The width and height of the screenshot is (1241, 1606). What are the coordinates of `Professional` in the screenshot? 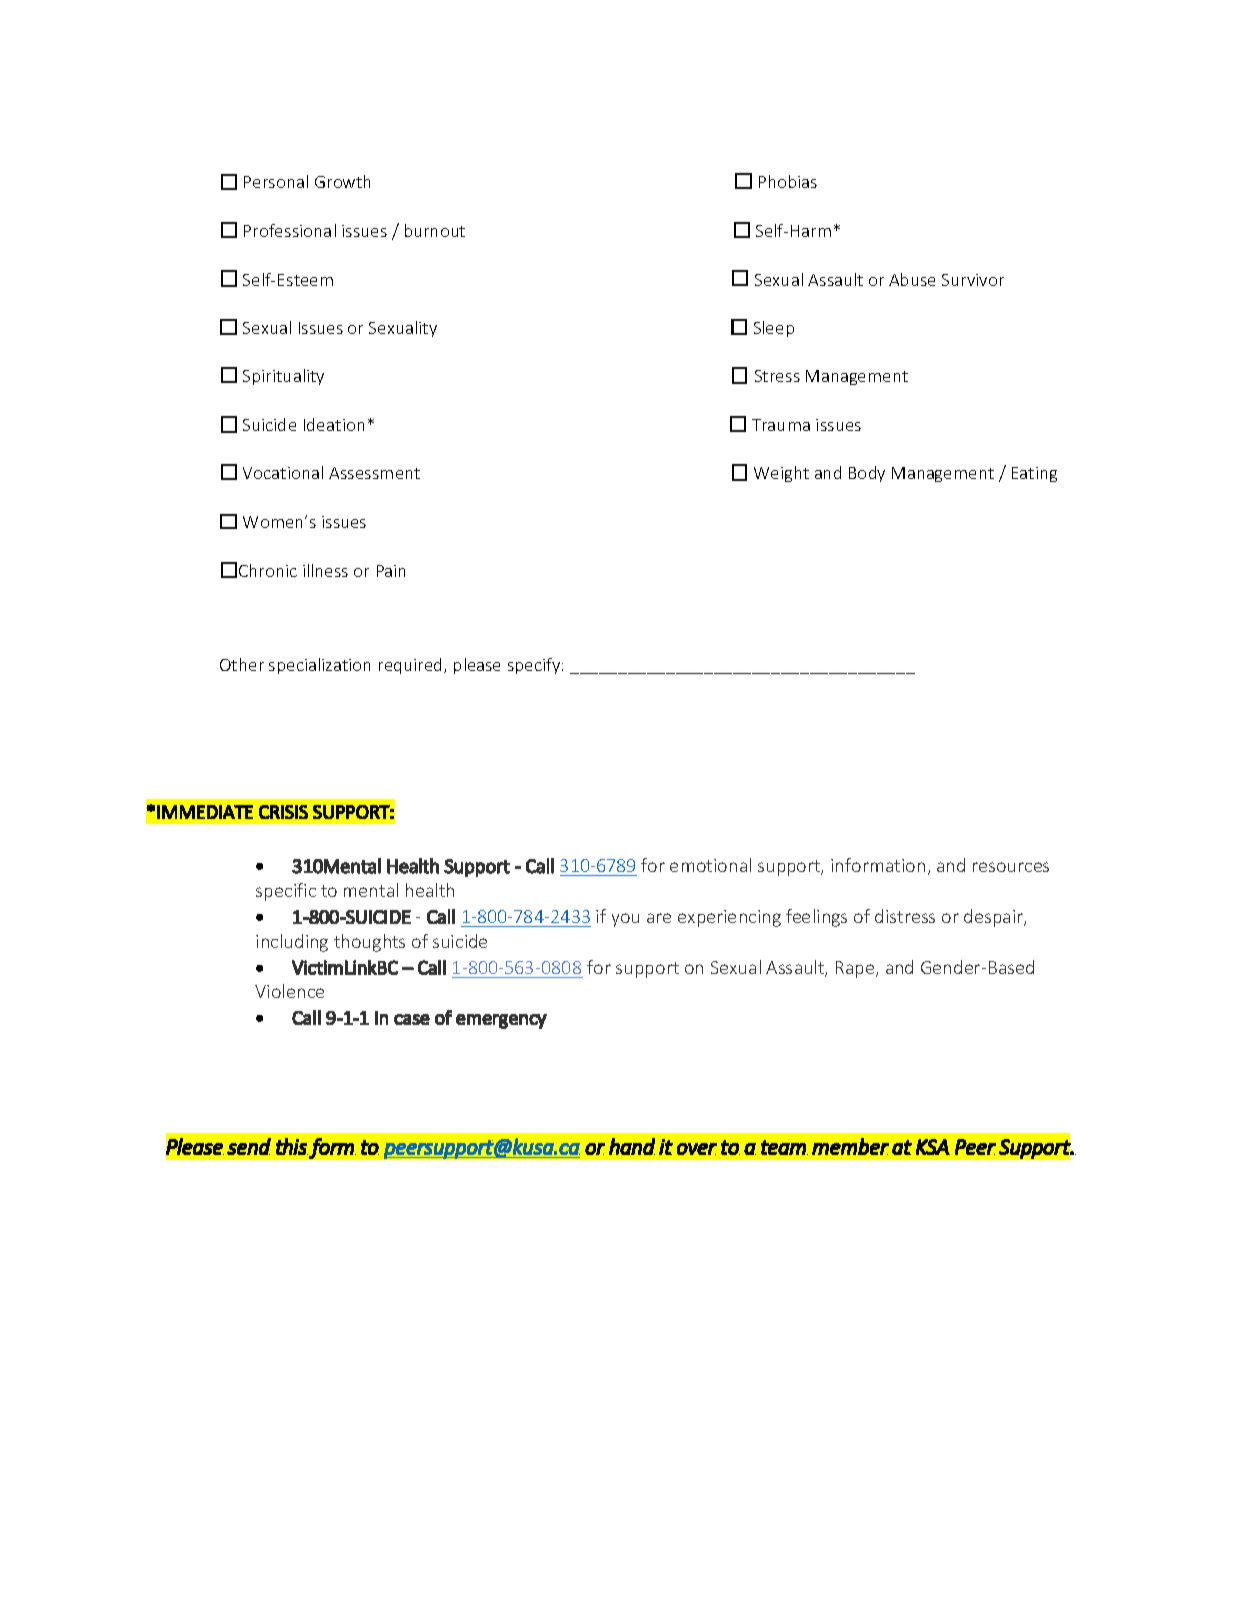 It's located at (290, 230).
